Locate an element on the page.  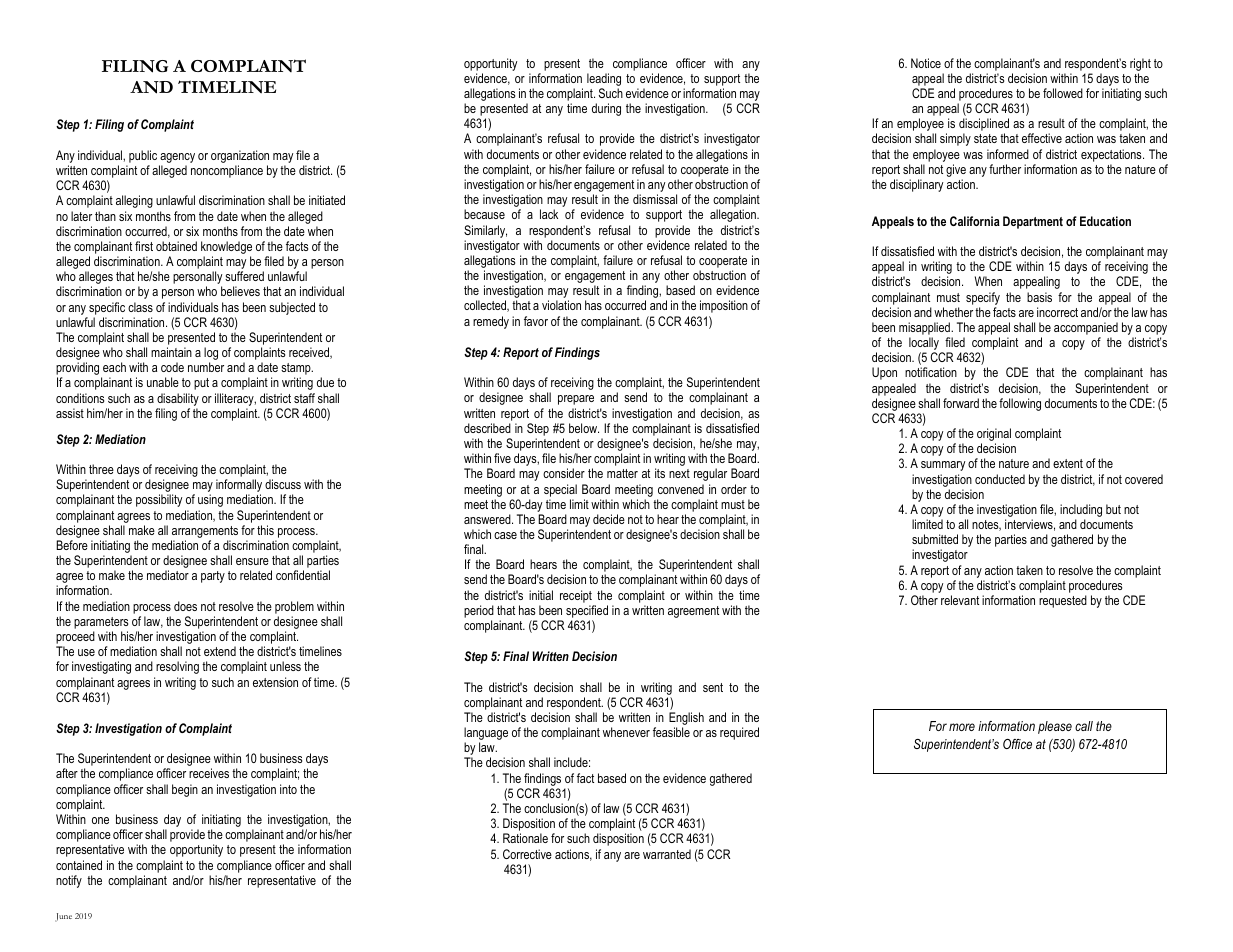
leading is located at coordinates (604, 79).
